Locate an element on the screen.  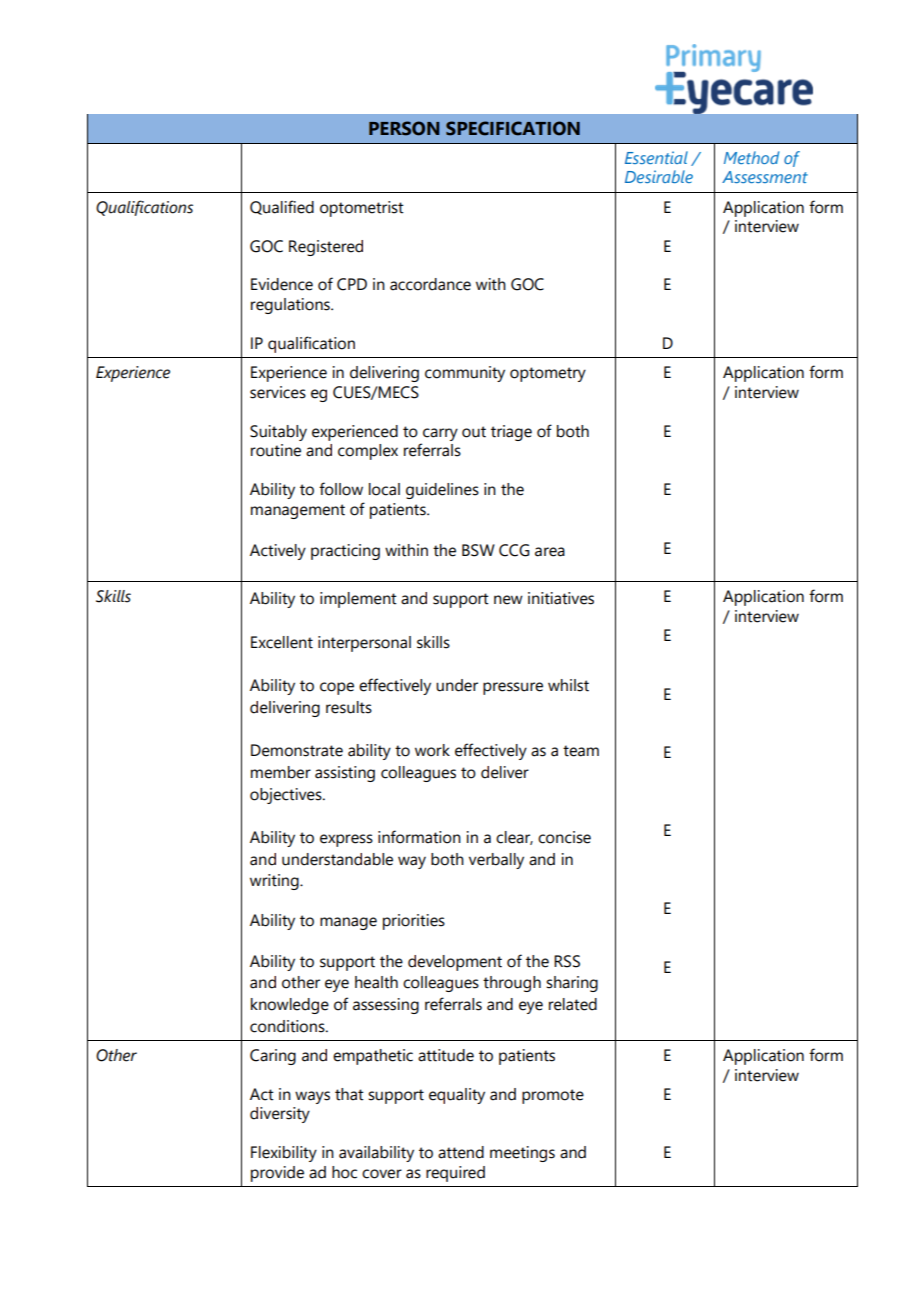
services is located at coordinates (278, 392).
